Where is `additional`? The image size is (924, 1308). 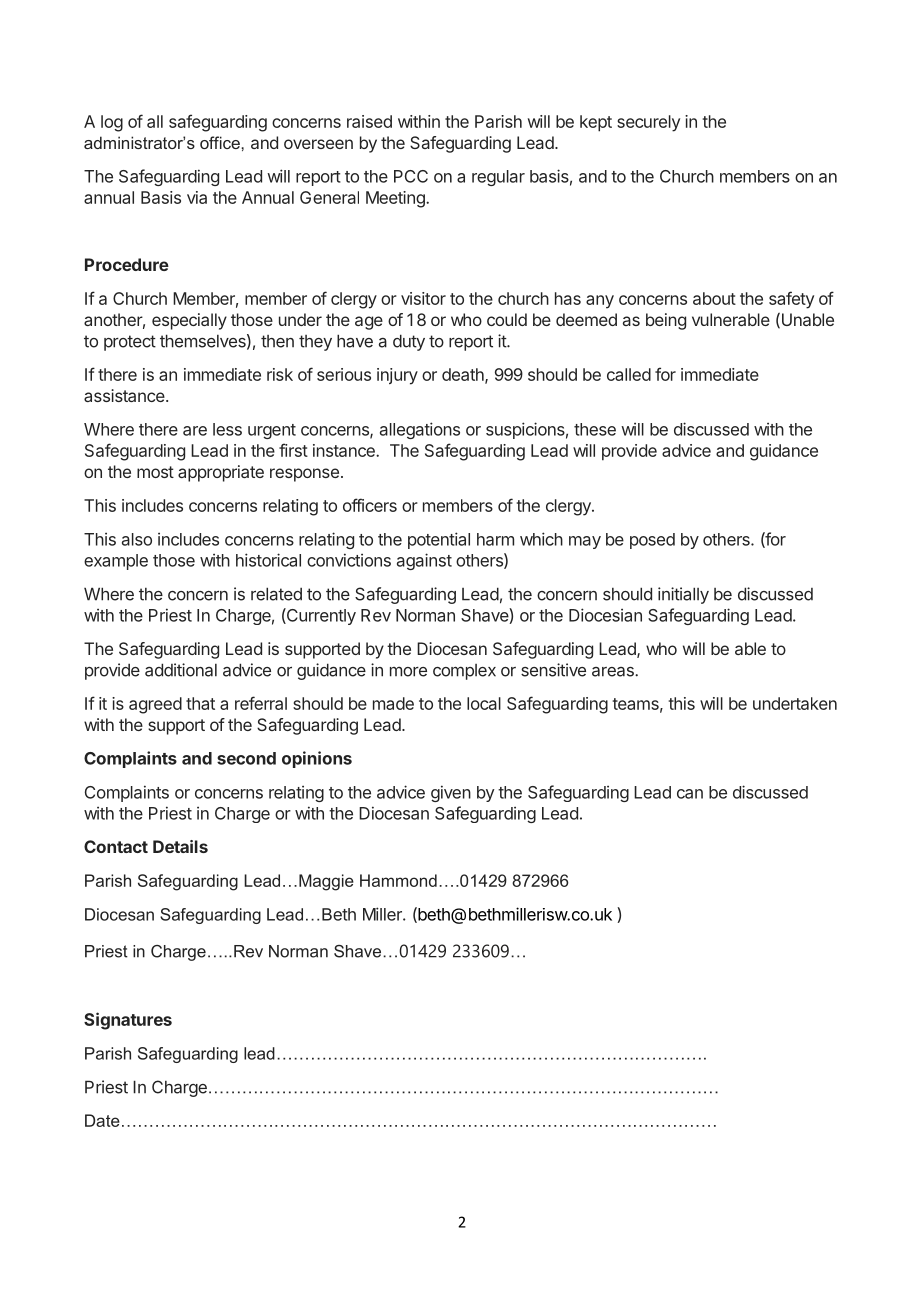
additional is located at coordinates (181, 670).
